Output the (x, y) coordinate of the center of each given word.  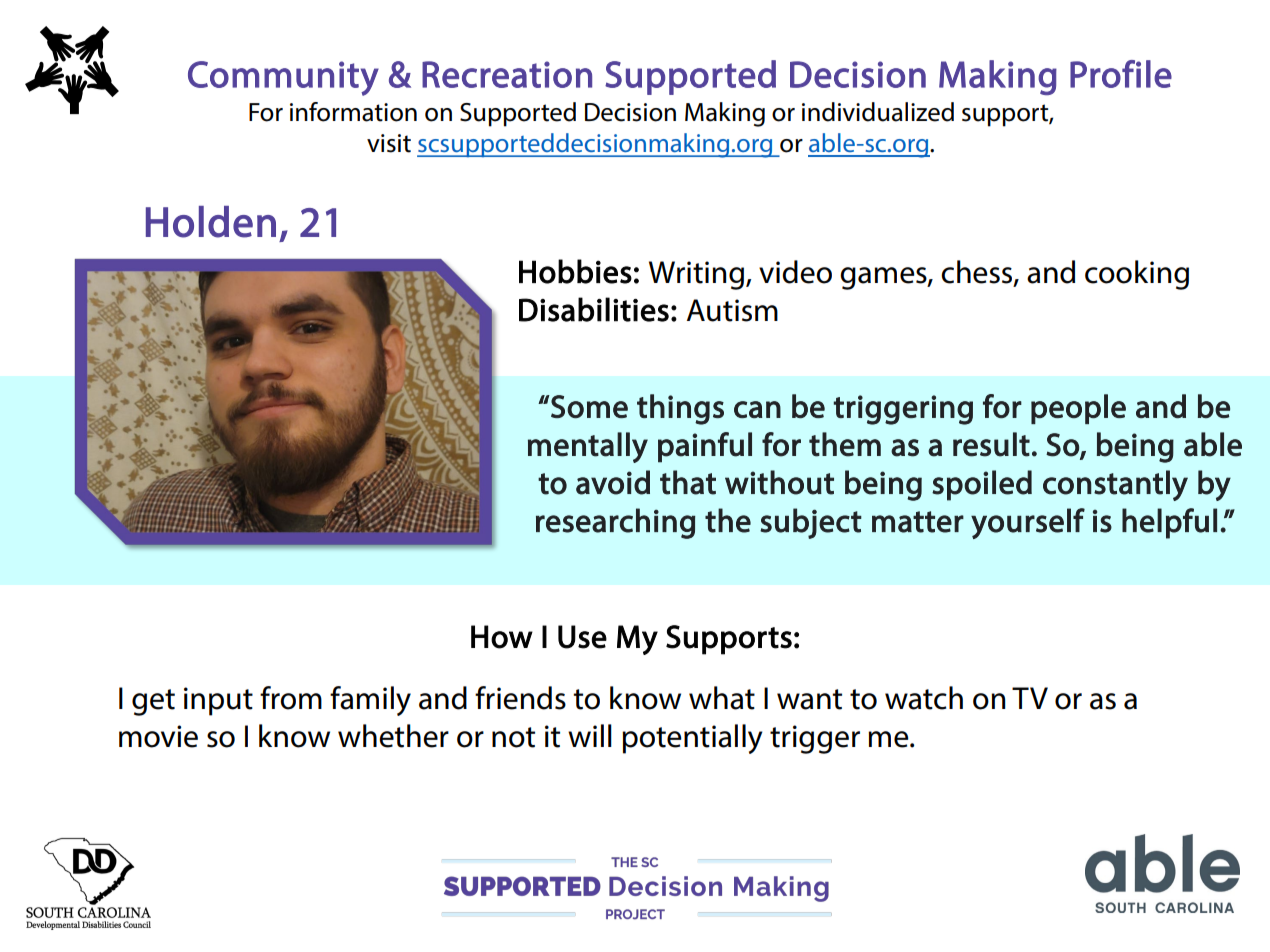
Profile (1121, 74)
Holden (211, 222)
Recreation (507, 74)
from (291, 698)
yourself (1028, 523)
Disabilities (594, 309)
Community (283, 78)
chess (978, 272)
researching (616, 523)
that (688, 482)
